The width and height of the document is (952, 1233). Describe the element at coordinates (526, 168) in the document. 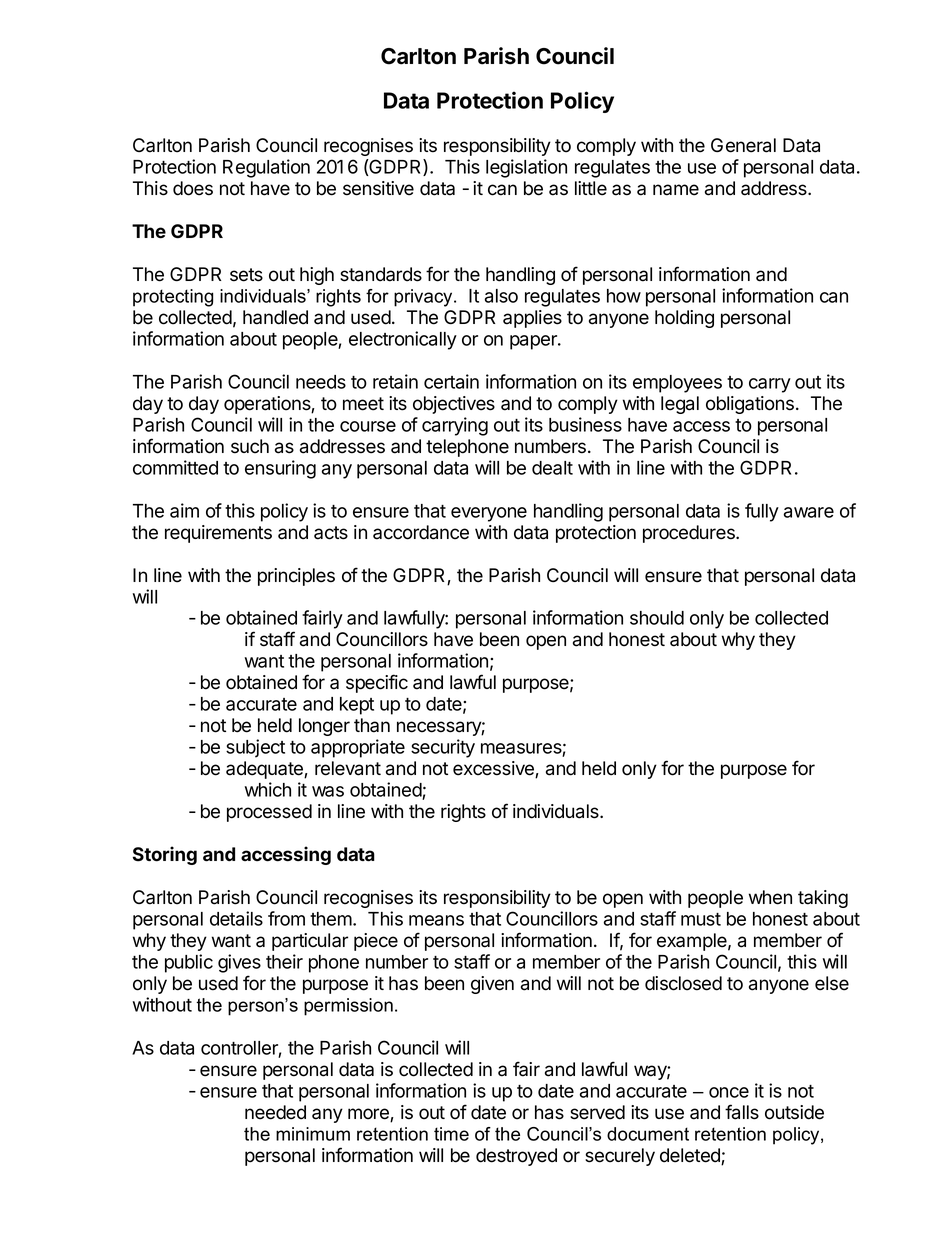

I see `legislation` at that location.
